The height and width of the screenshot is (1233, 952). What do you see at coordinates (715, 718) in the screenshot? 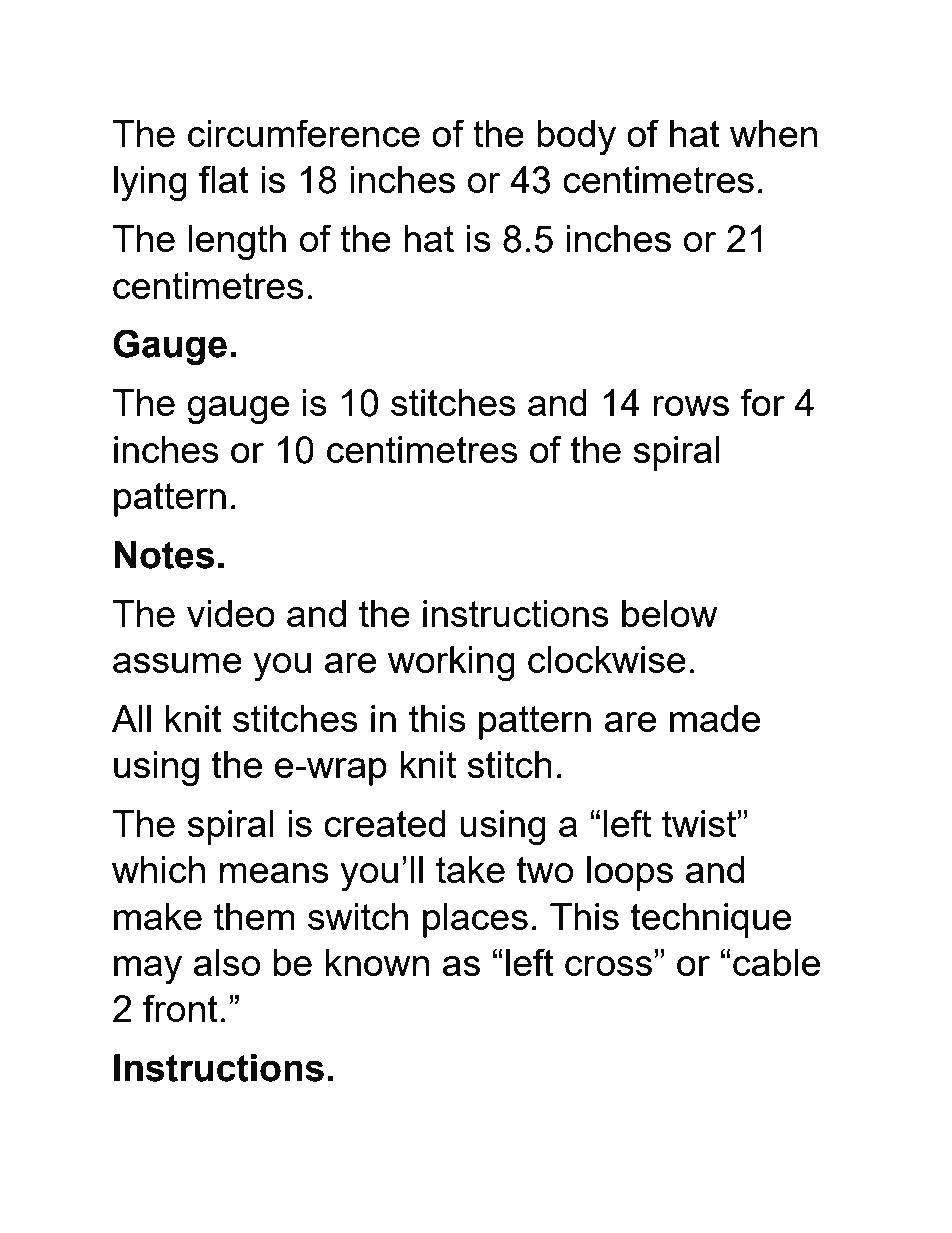
I see `made` at bounding box center [715, 718].
